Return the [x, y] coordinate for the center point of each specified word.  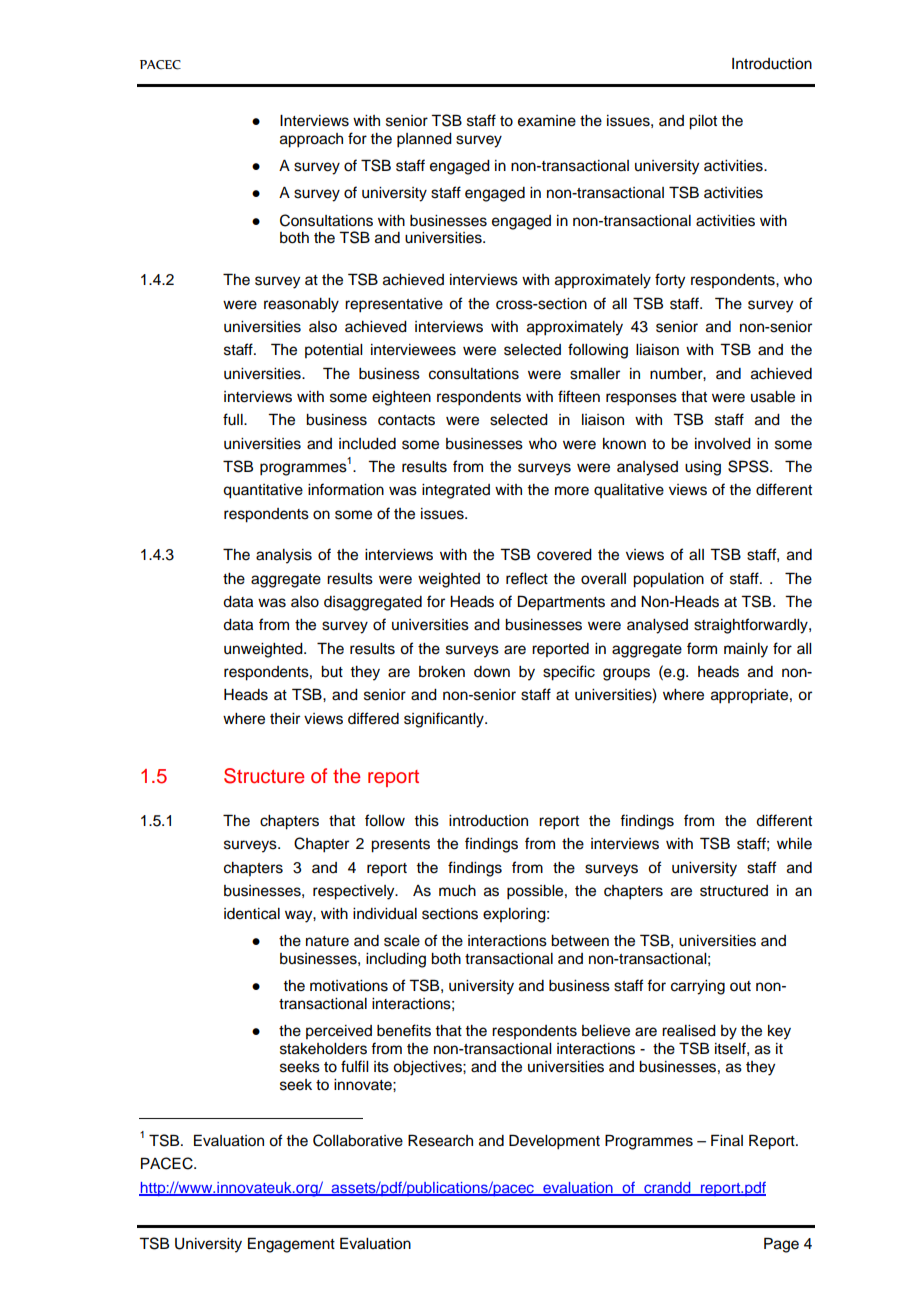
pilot [703, 122]
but [332, 672]
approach [311, 140]
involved [723, 444]
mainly [746, 650]
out [740, 986]
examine [547, 121]
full [234, 419]
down [492, 672]
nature [327, 941]
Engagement [291, 1245]
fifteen [579, 396]
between [580, 941]
